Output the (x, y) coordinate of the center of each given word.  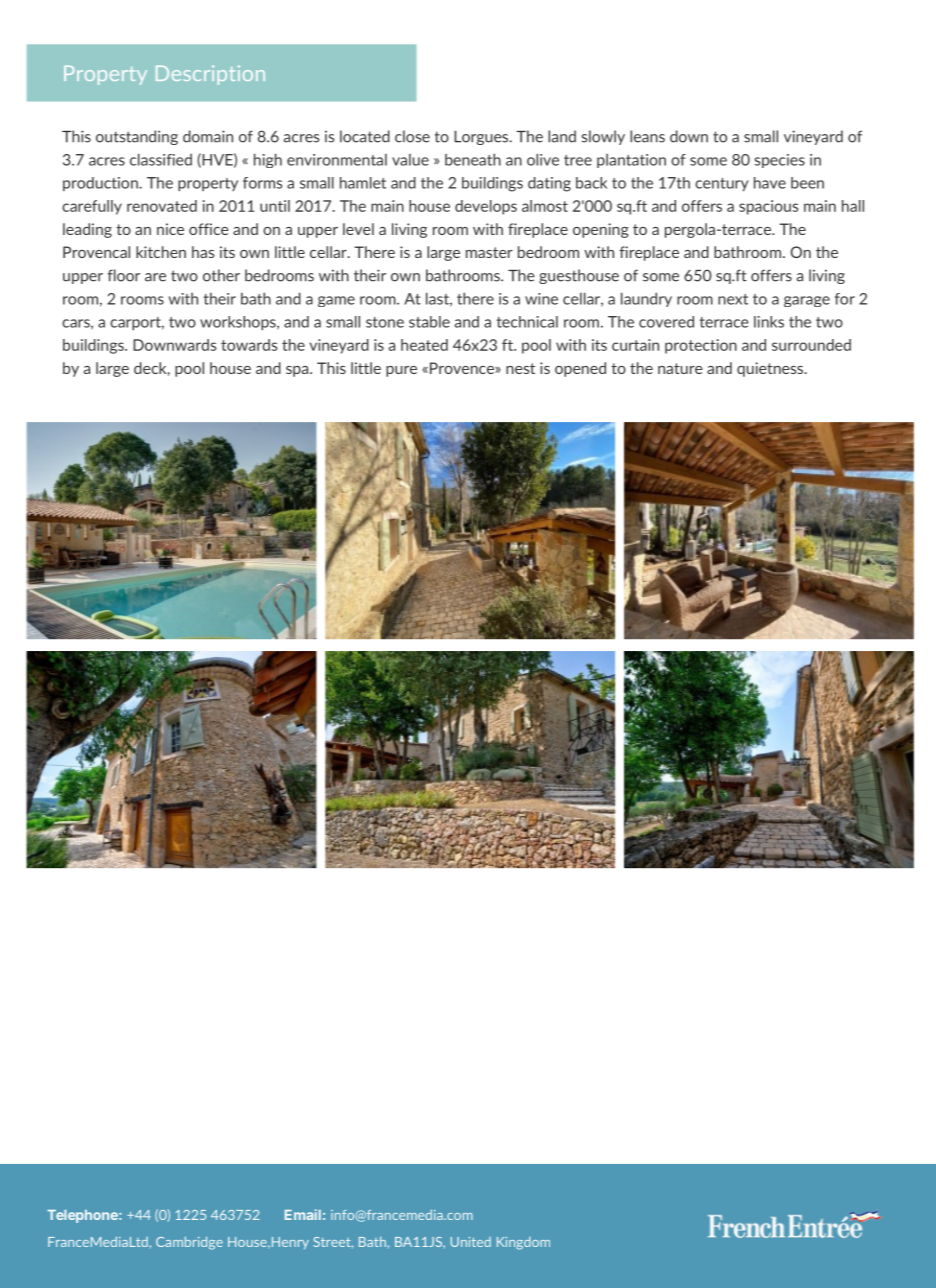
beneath (473, 159)
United (471, 1242)
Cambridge (189, 1243)
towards (249, 345)
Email (303, 1214)
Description (210, 75)
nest (520, 368)
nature (680, 368)
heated (424, 345)
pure (401, 371)
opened (580, 369)
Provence (463, 368)
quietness (771, 369)
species (779, 161)
